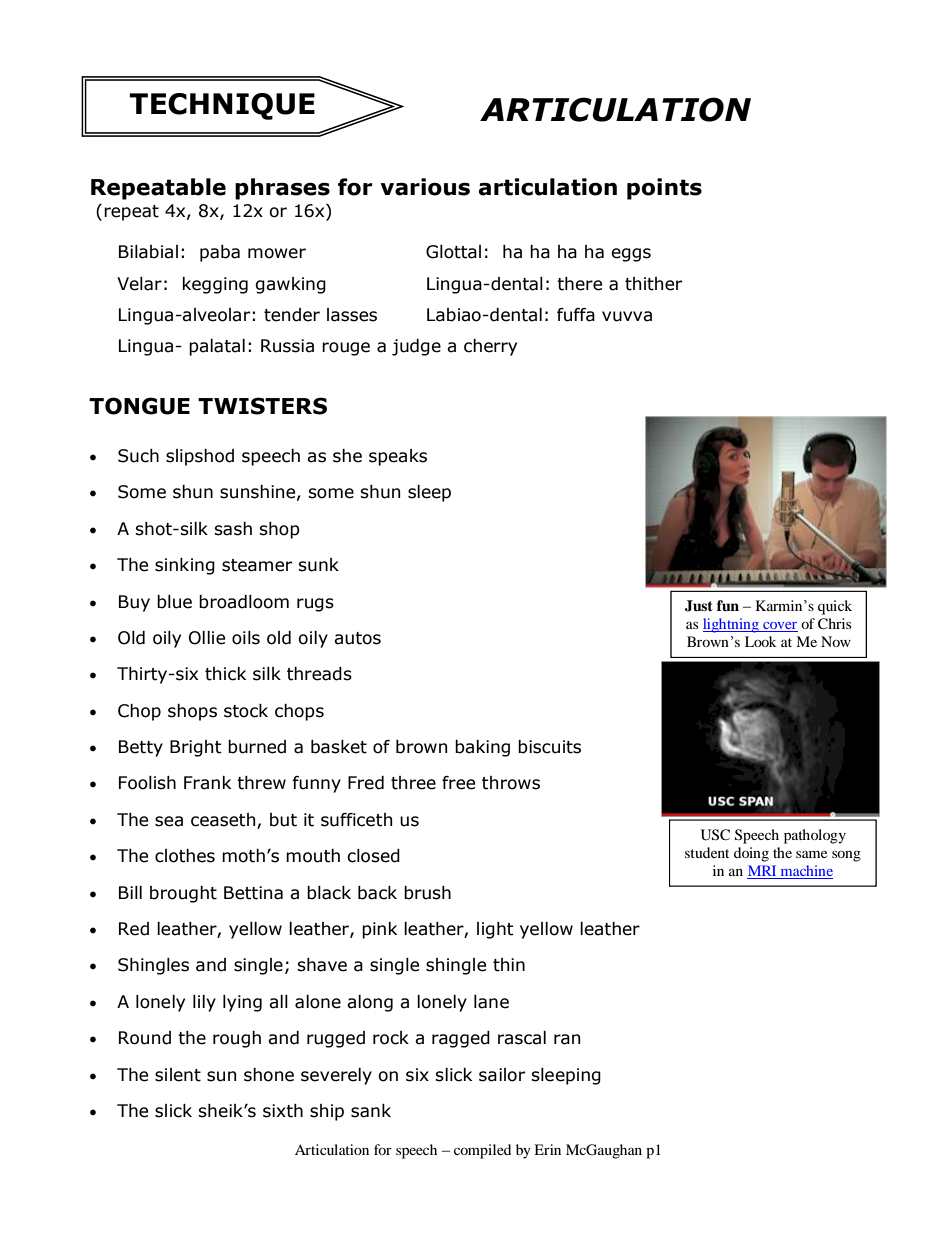 Image resolution: width=952 pixels, height=1233 pixels. I want to click on compiled, so click(482, 1151).
